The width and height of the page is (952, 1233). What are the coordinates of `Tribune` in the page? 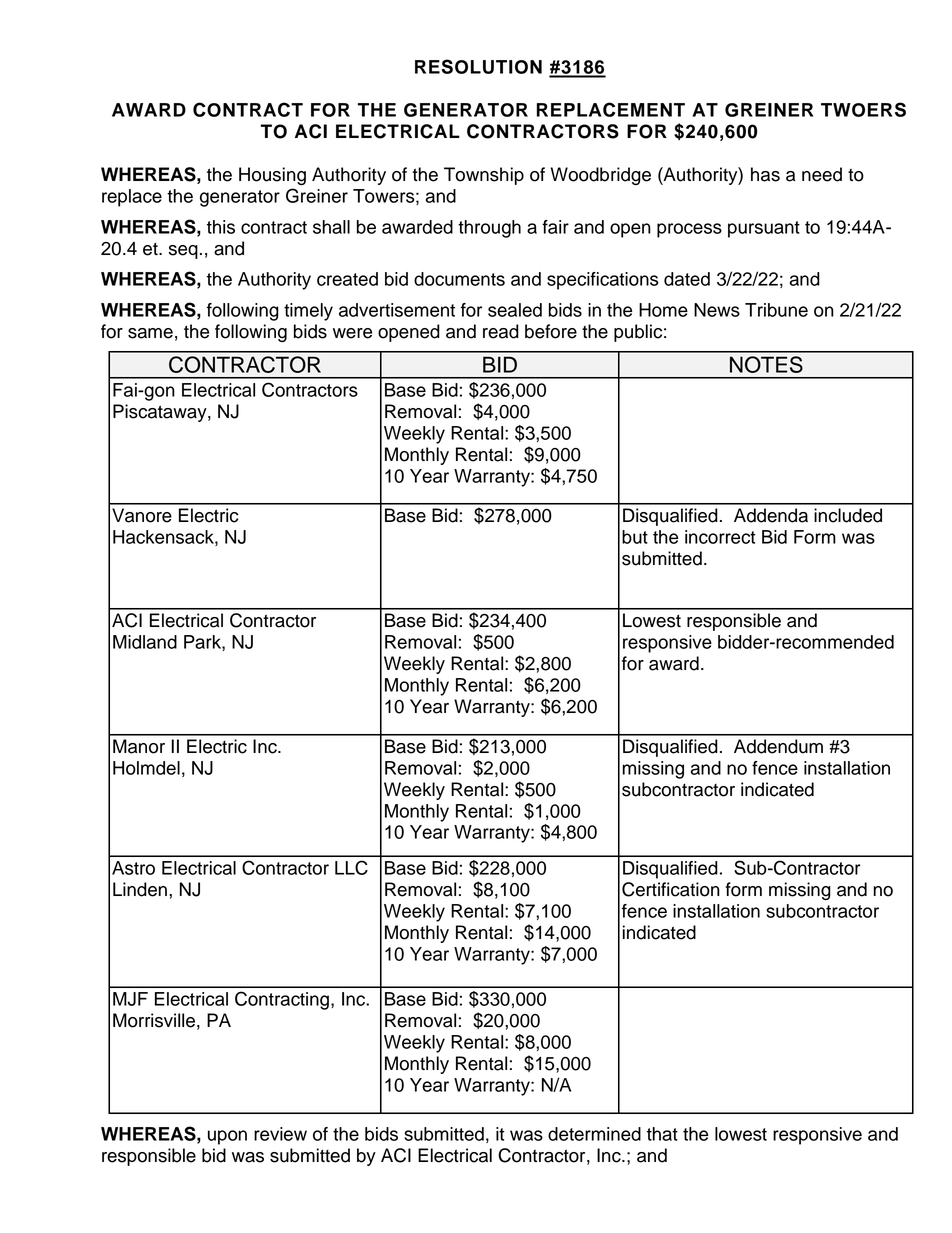 It's located at (776, 310).
